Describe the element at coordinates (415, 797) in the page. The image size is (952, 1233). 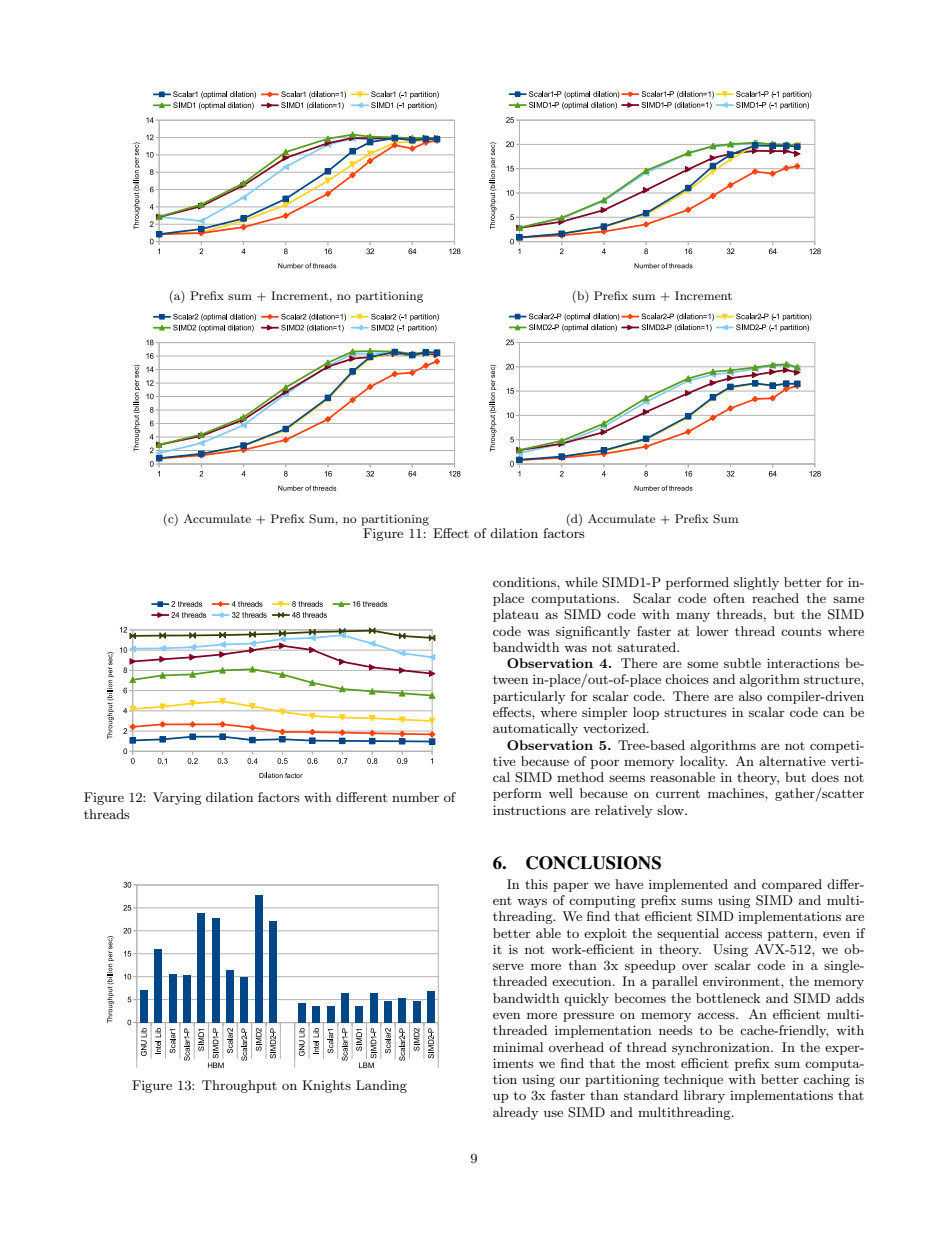
I see `number` at that location.
